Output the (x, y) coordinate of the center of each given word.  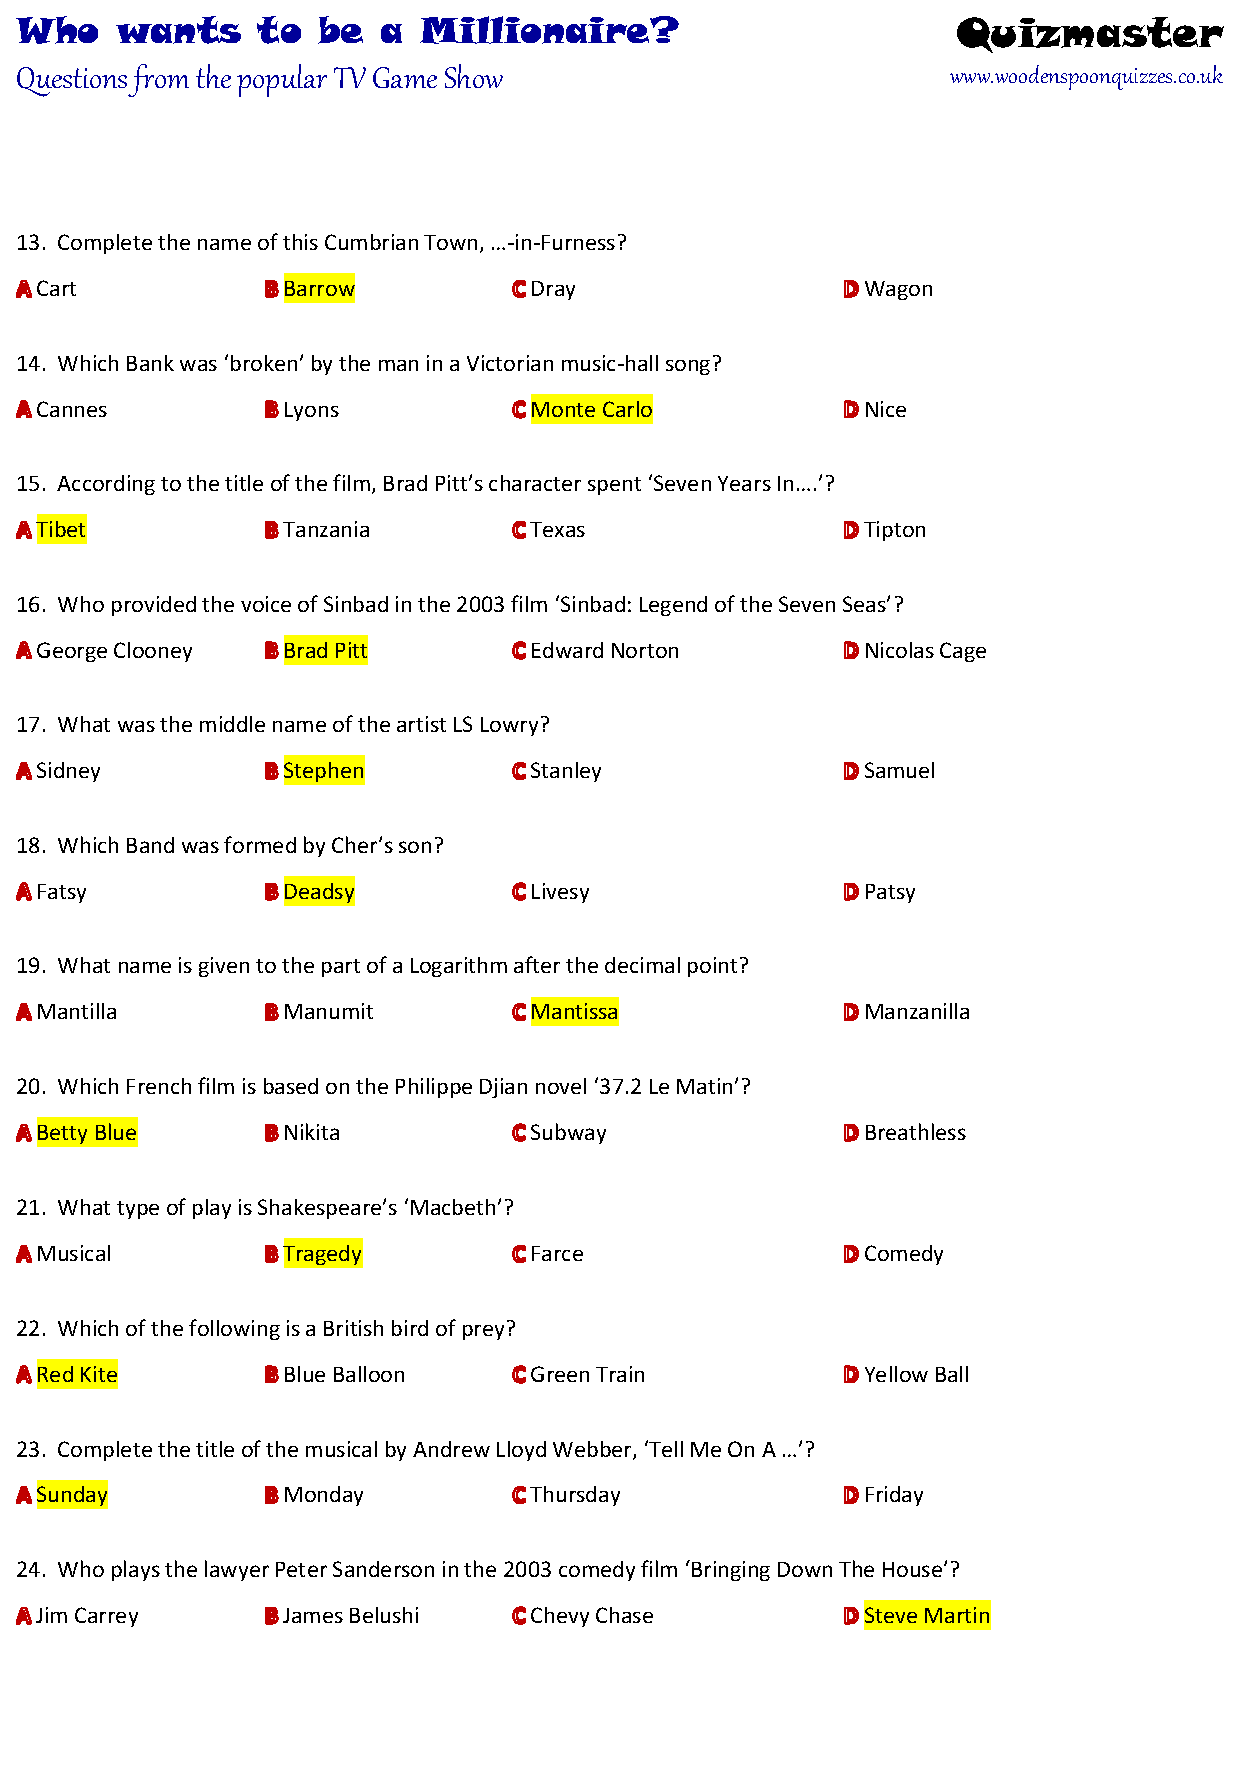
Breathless (916, 1131)
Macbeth (453, 1207)
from (158, 80)
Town (450, 242)
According (106, 485)
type (138, 1210)
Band (150, 845)
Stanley (566, 772)
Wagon (898, 290)
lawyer (237, 1570)
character (535, 483)
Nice (886, 409)
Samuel (899, 770)
